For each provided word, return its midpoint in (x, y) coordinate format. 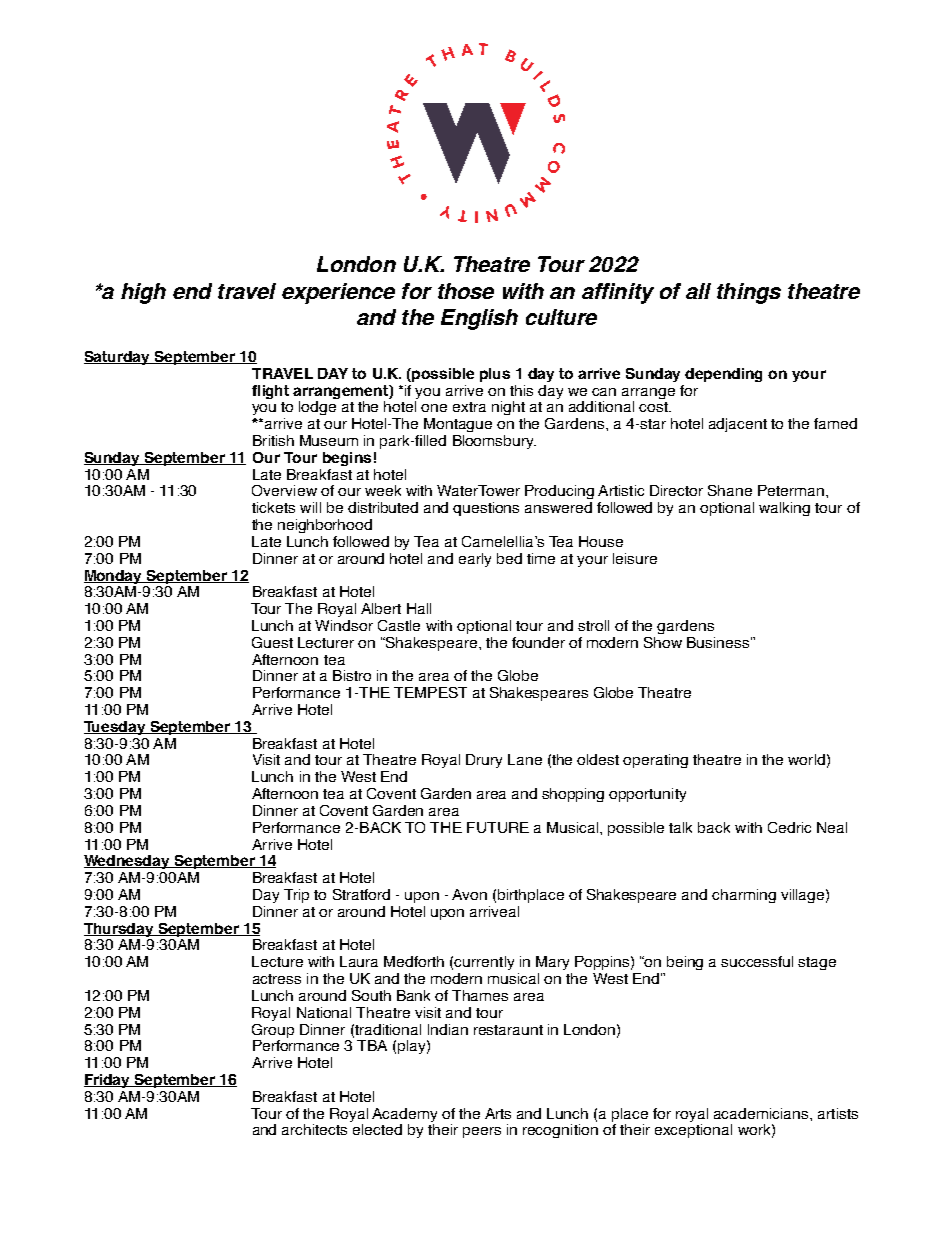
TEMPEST (430, 692)
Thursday (120, 930)
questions (486, 509)
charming (744, 896)
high (143, 293)
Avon (469, 894)
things (749, 293)
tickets (273, 507)
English (479, 319)
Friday (108, 1081)
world (806, 759)
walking (784, 509)
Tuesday (116, 728)
